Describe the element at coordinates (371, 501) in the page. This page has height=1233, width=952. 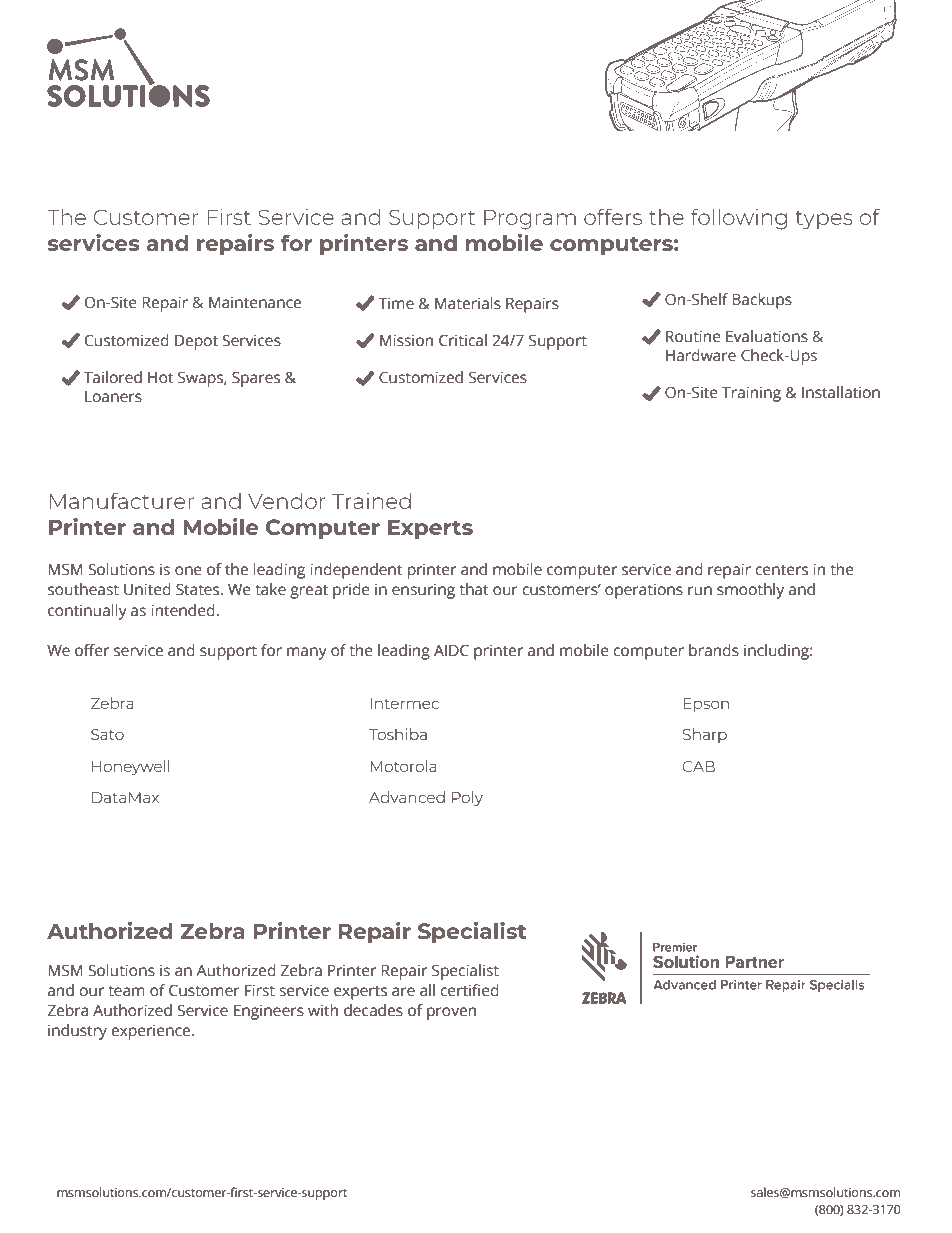
I see `Trained` at that location.
